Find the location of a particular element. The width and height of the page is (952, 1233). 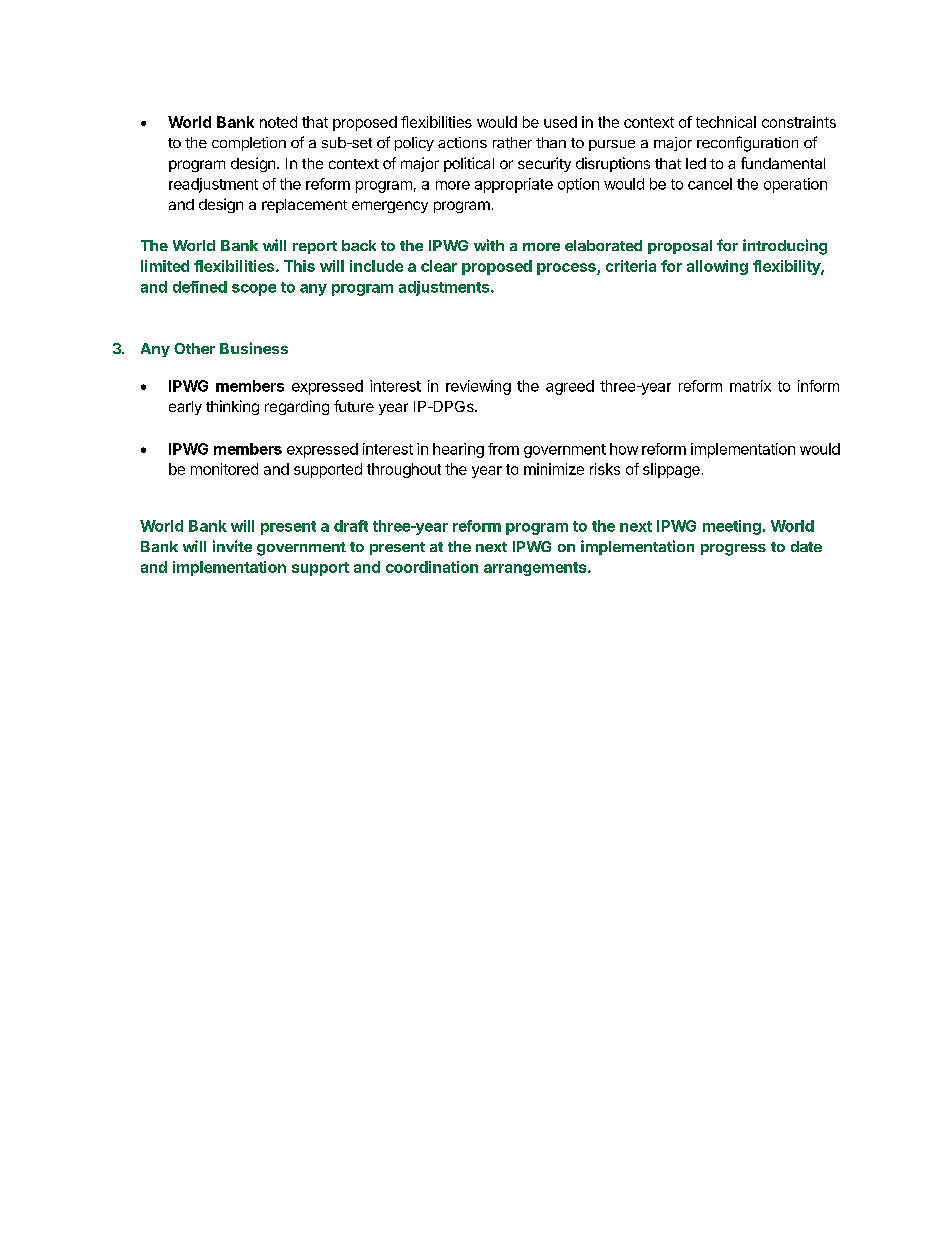

arrangements is located at coordinates (536, 569).
